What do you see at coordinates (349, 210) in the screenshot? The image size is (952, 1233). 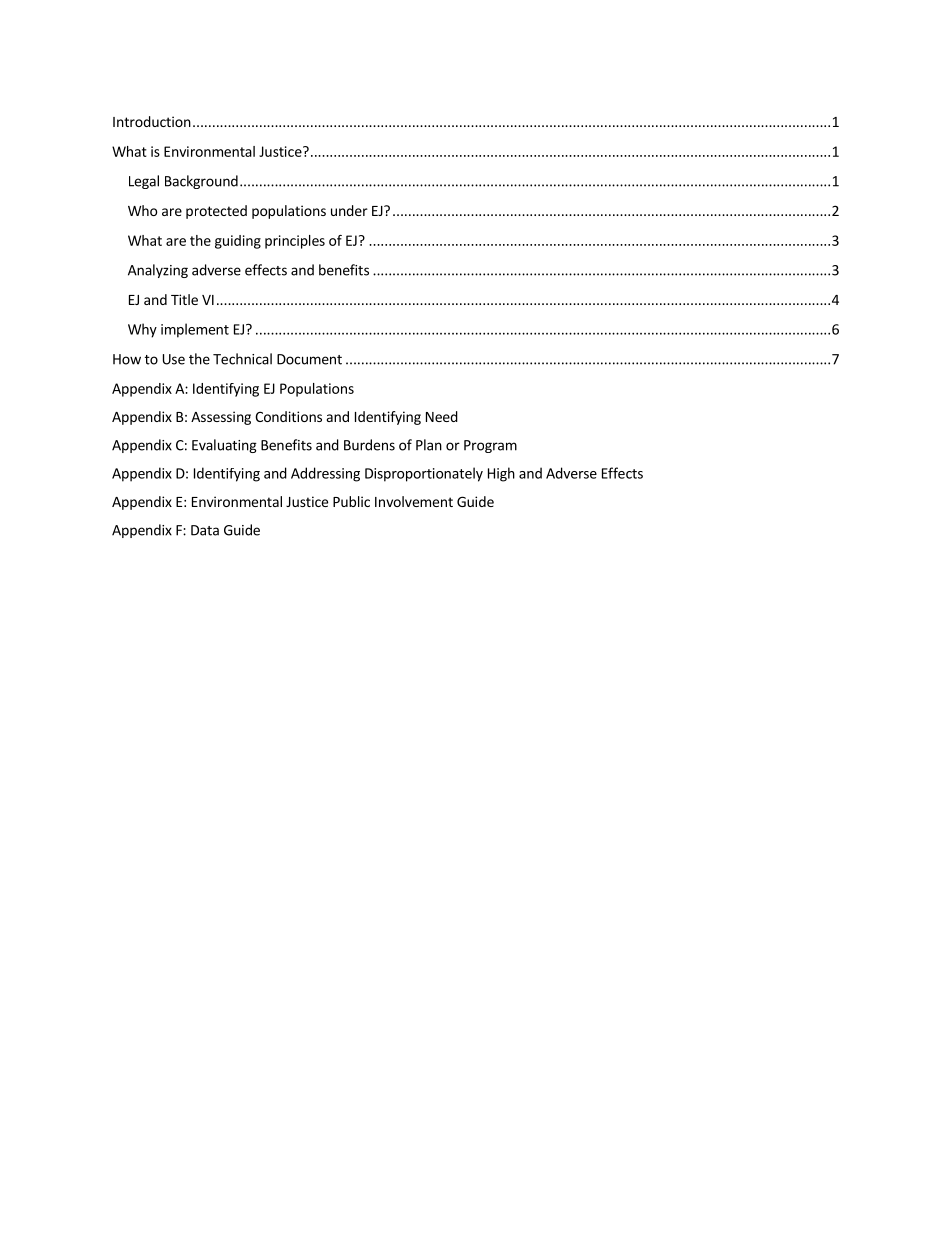 I see `under` at bounding box center [349, 210].
